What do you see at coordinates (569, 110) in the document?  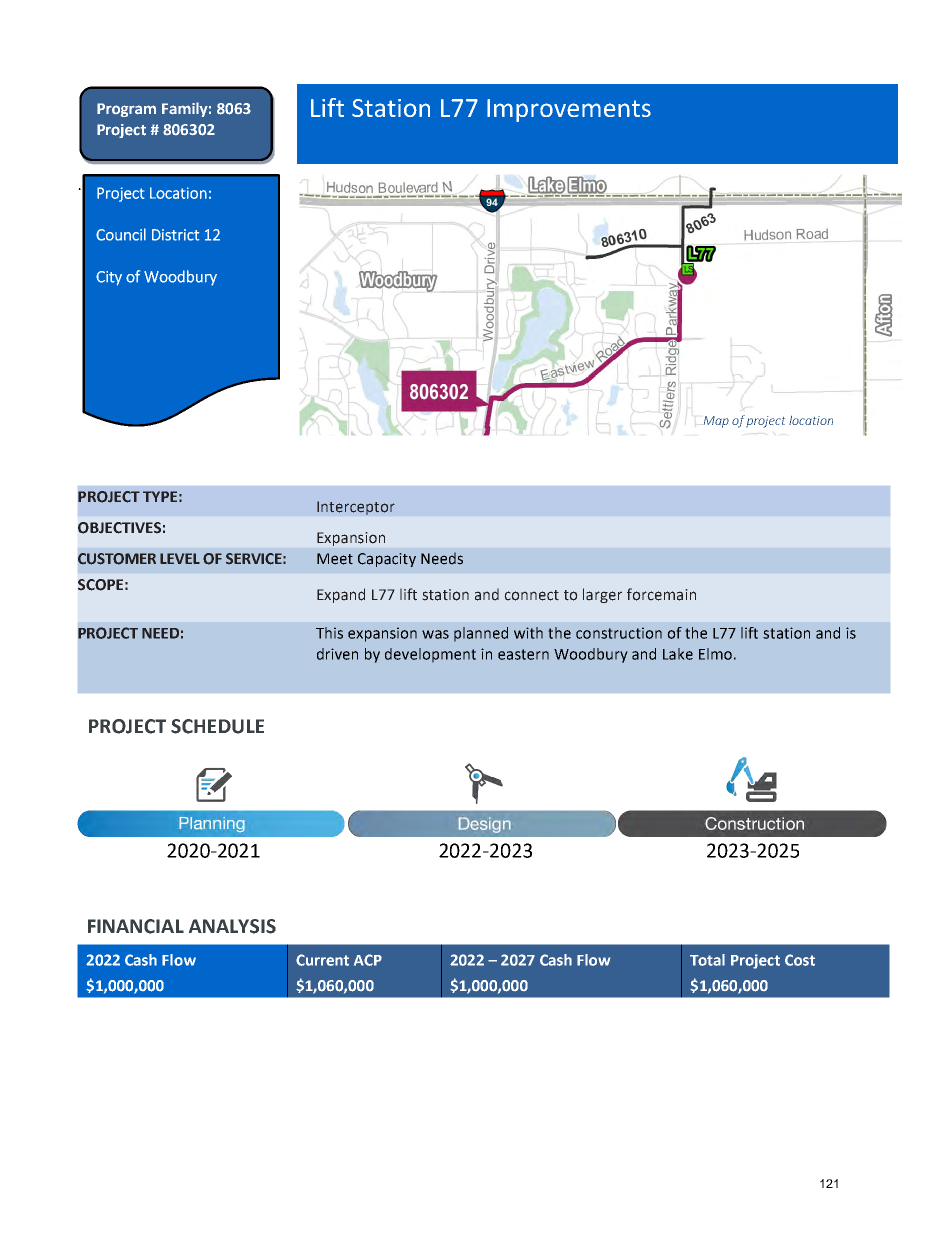 I see `Improvements` at bounding box center [569, 110].
